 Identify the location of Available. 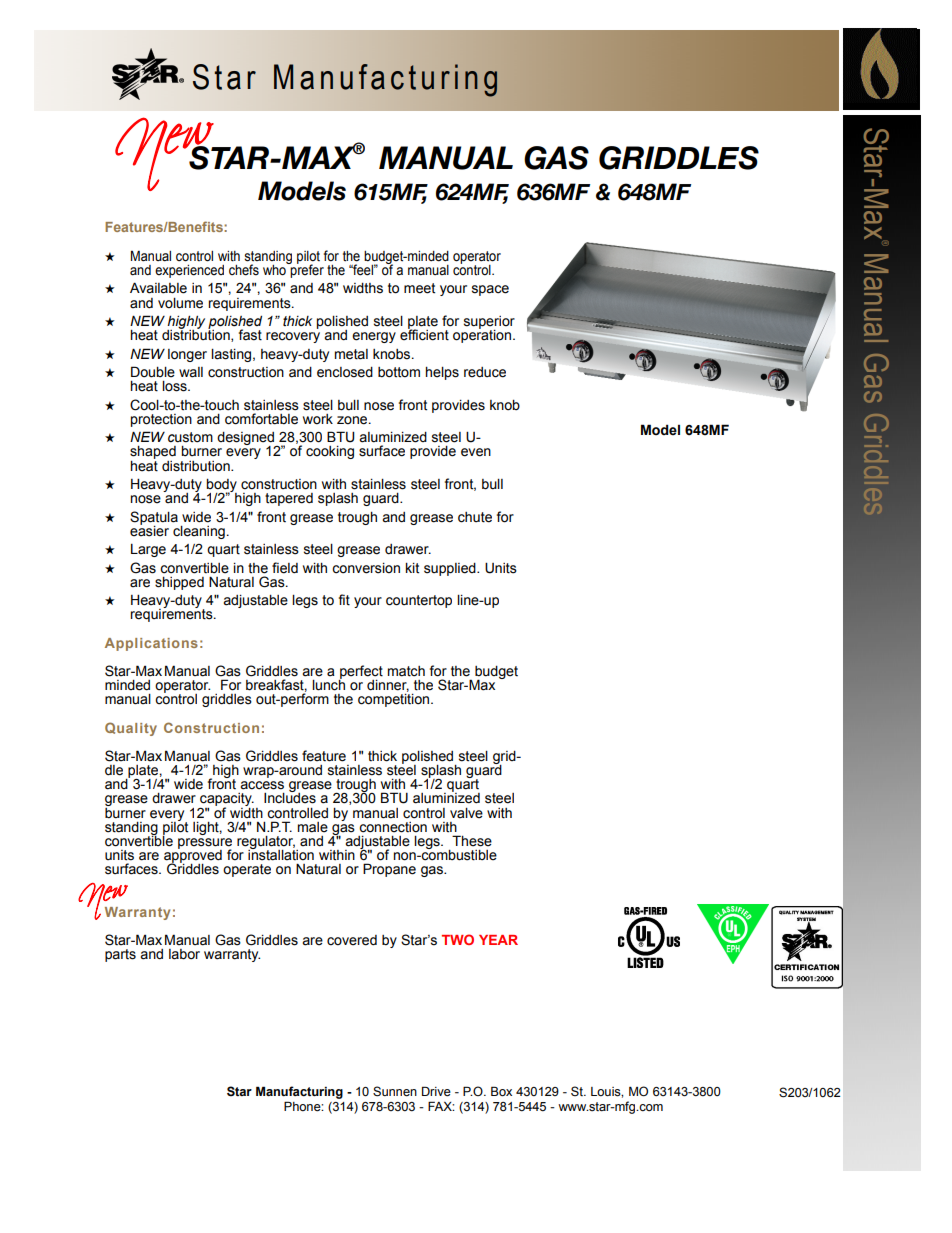
(158, 288).
